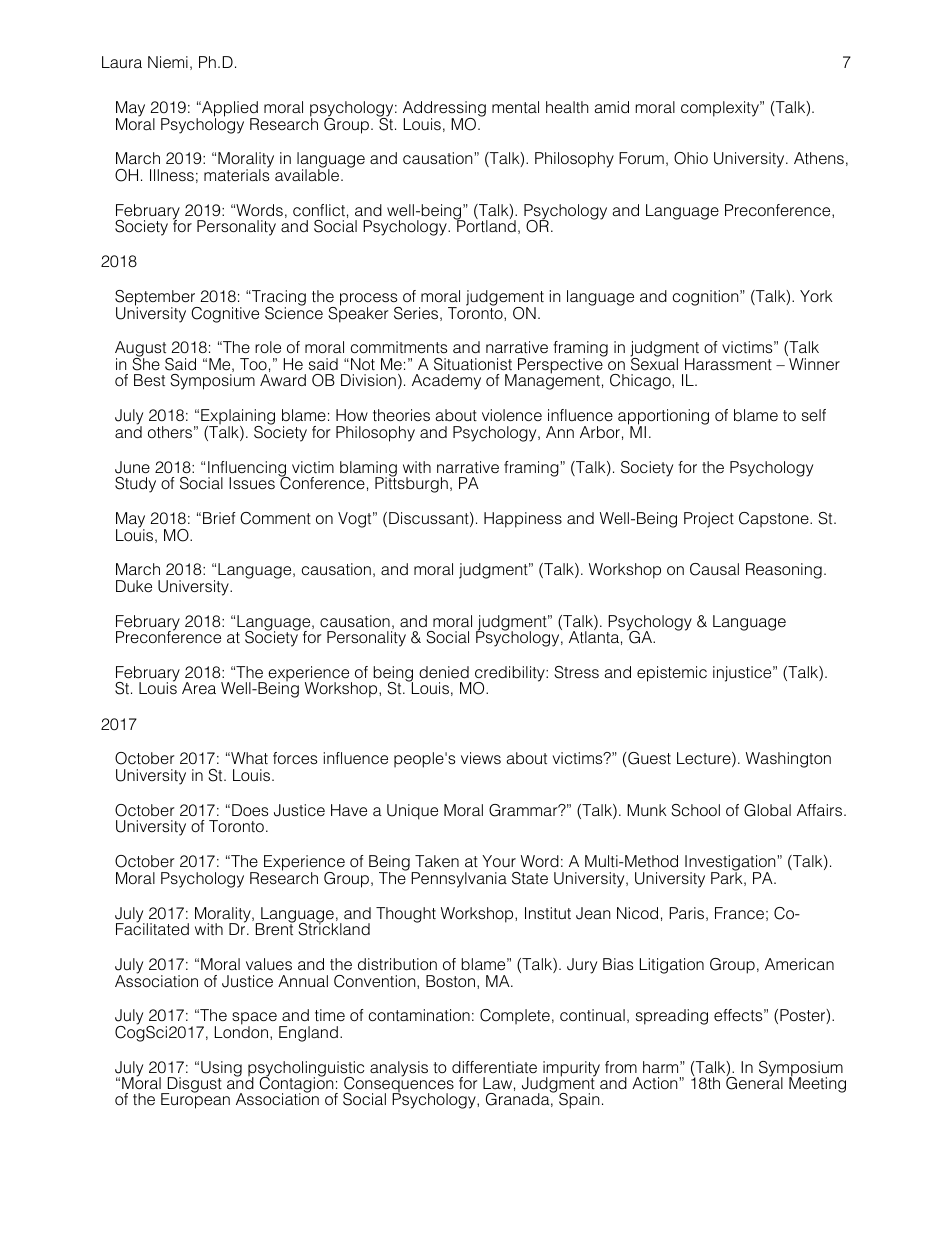 The image size is (952, 1233). What do you see at coordinates (512, 415) in the screenshot?
I see `violence` at bounding box center [512, 415].
